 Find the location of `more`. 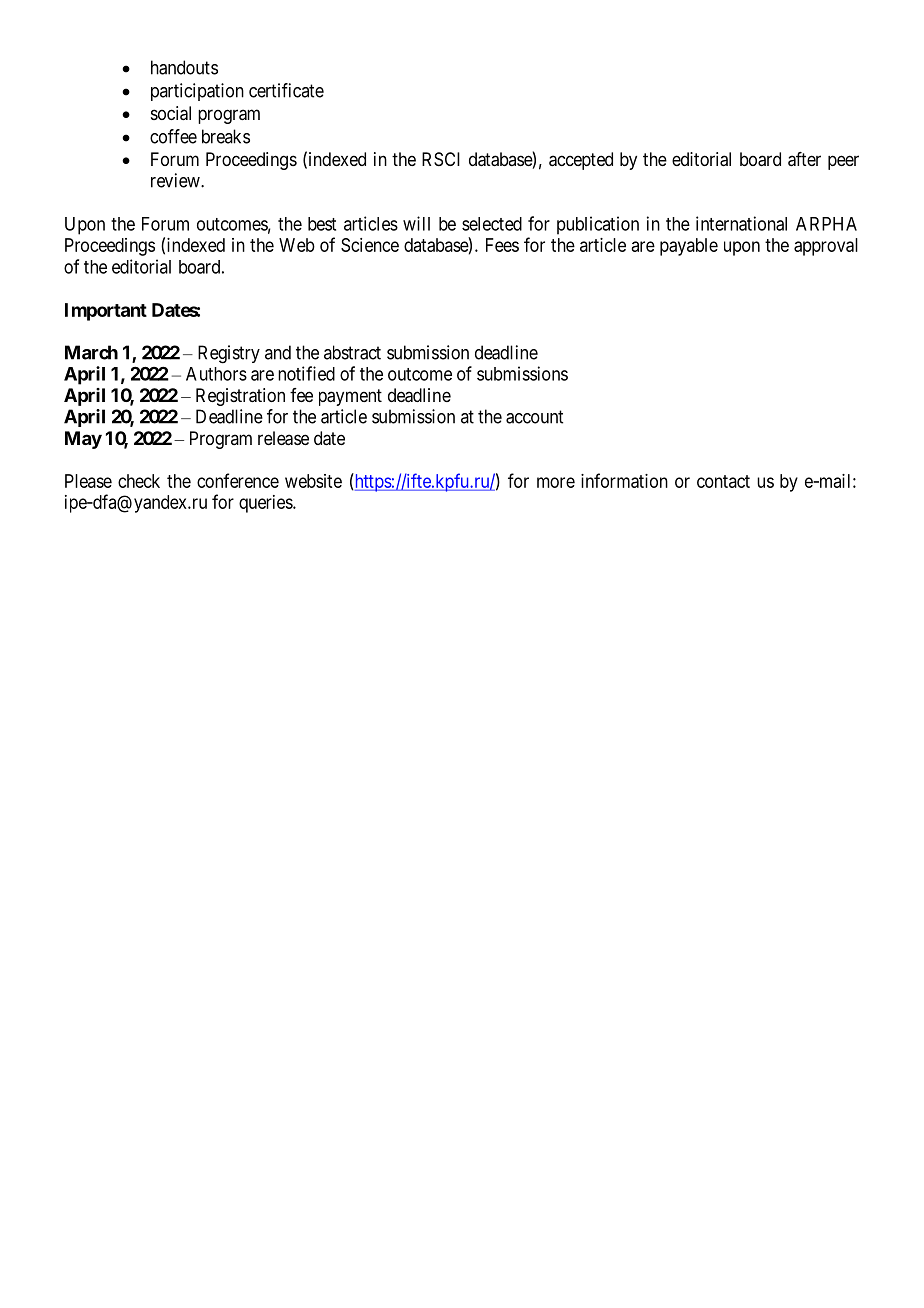

more is located at coordinates (556, 482).
